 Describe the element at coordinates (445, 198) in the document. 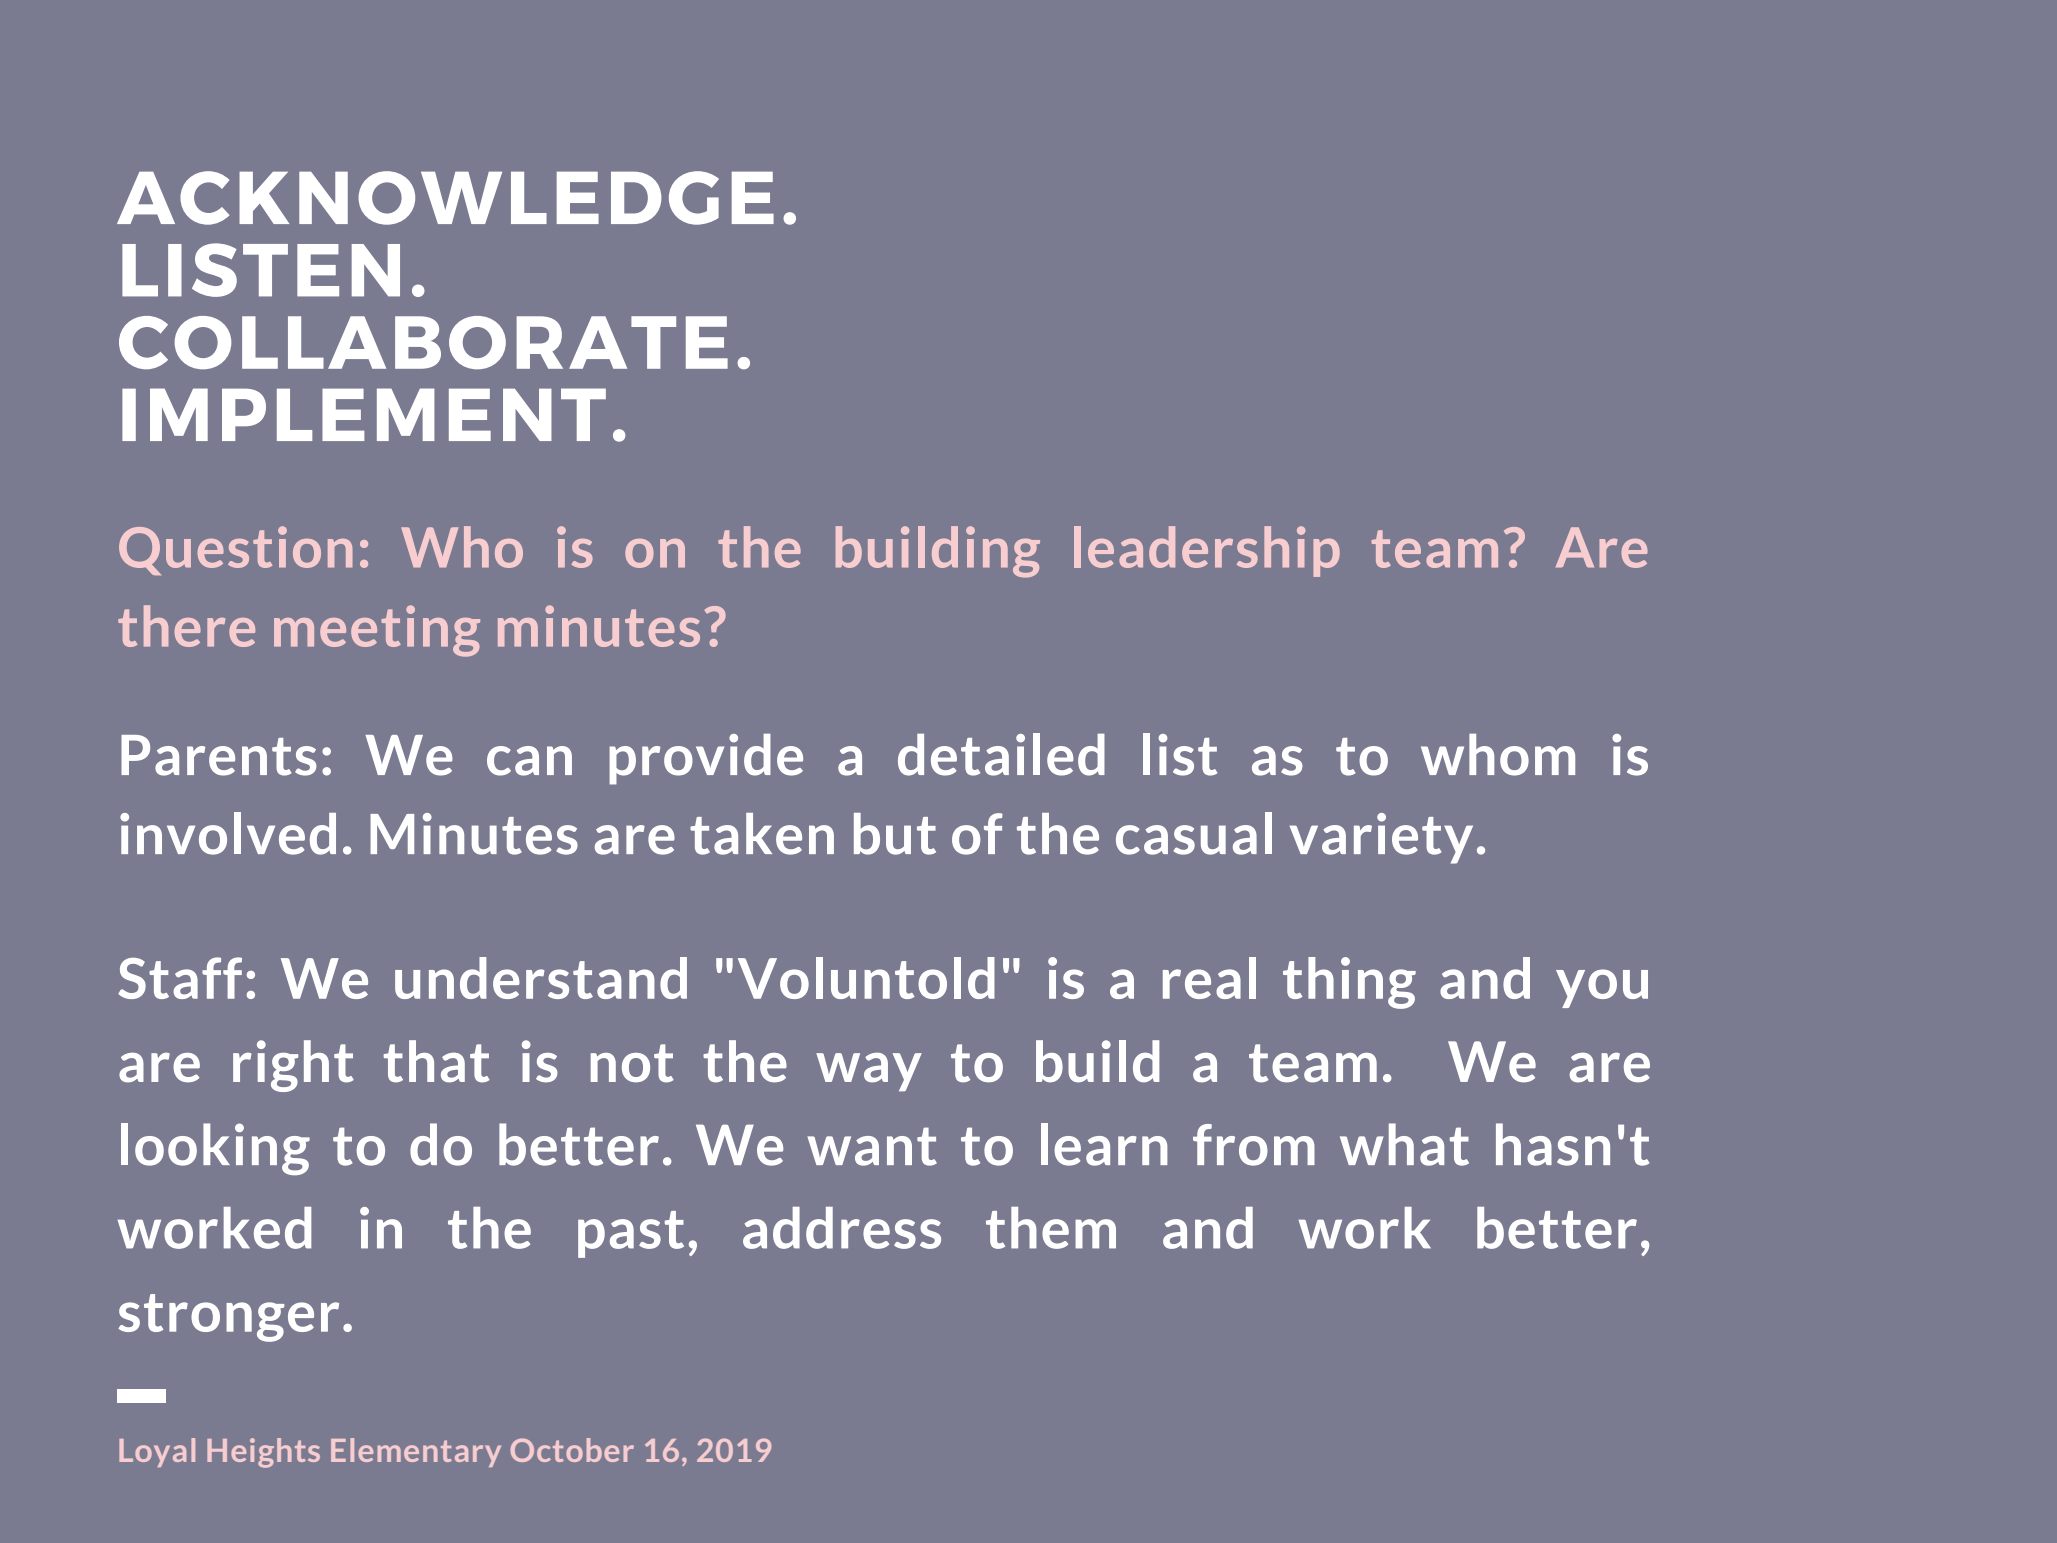

I see `ACKNOWLEDGE` at that location.
